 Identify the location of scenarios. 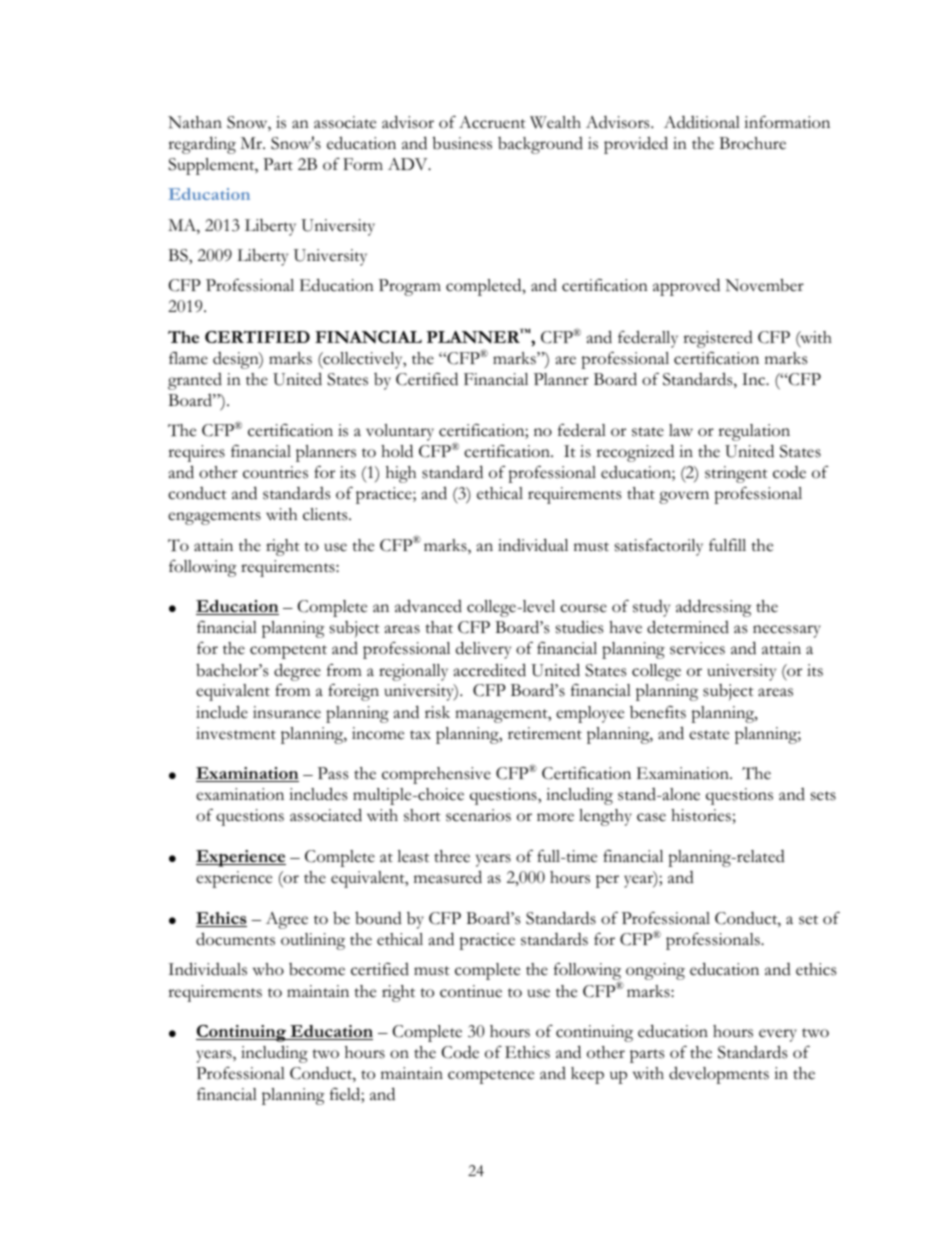
(478, 815).
